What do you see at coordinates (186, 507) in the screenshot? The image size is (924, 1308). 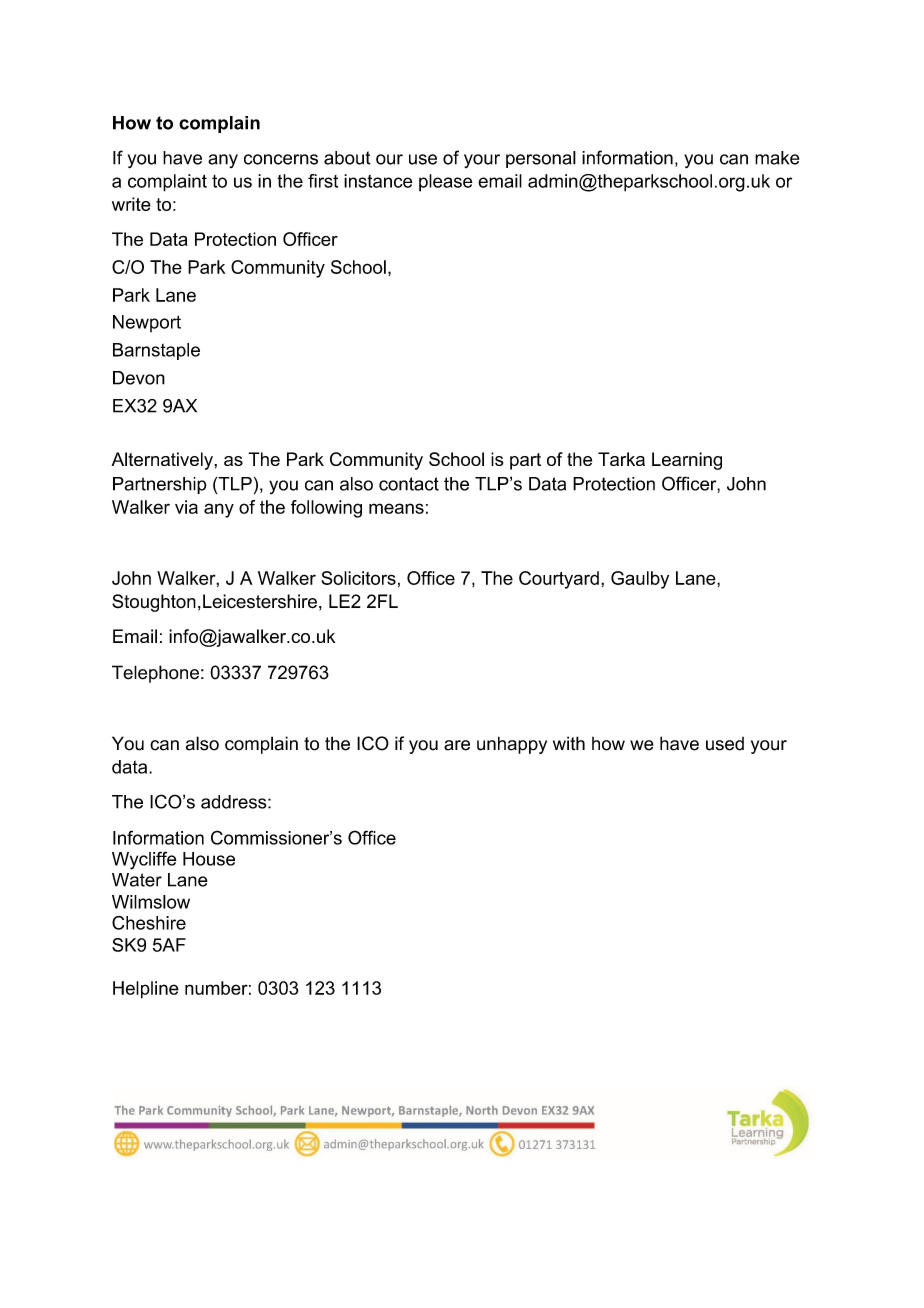 I see `via` at bounding box center [186, 507].
